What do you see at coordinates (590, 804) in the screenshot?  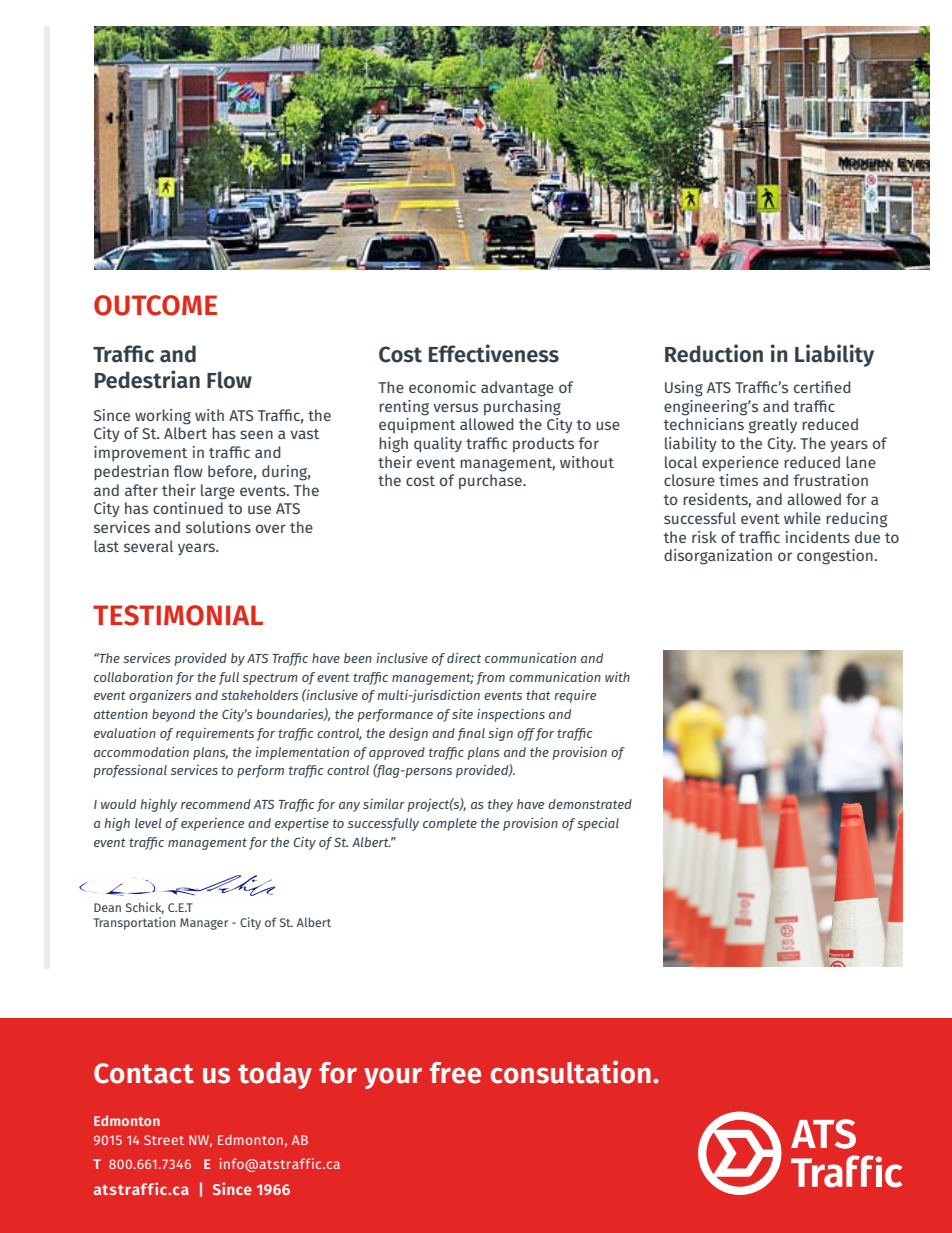 I see `demonstrated` at bounding box center [590, 804].
